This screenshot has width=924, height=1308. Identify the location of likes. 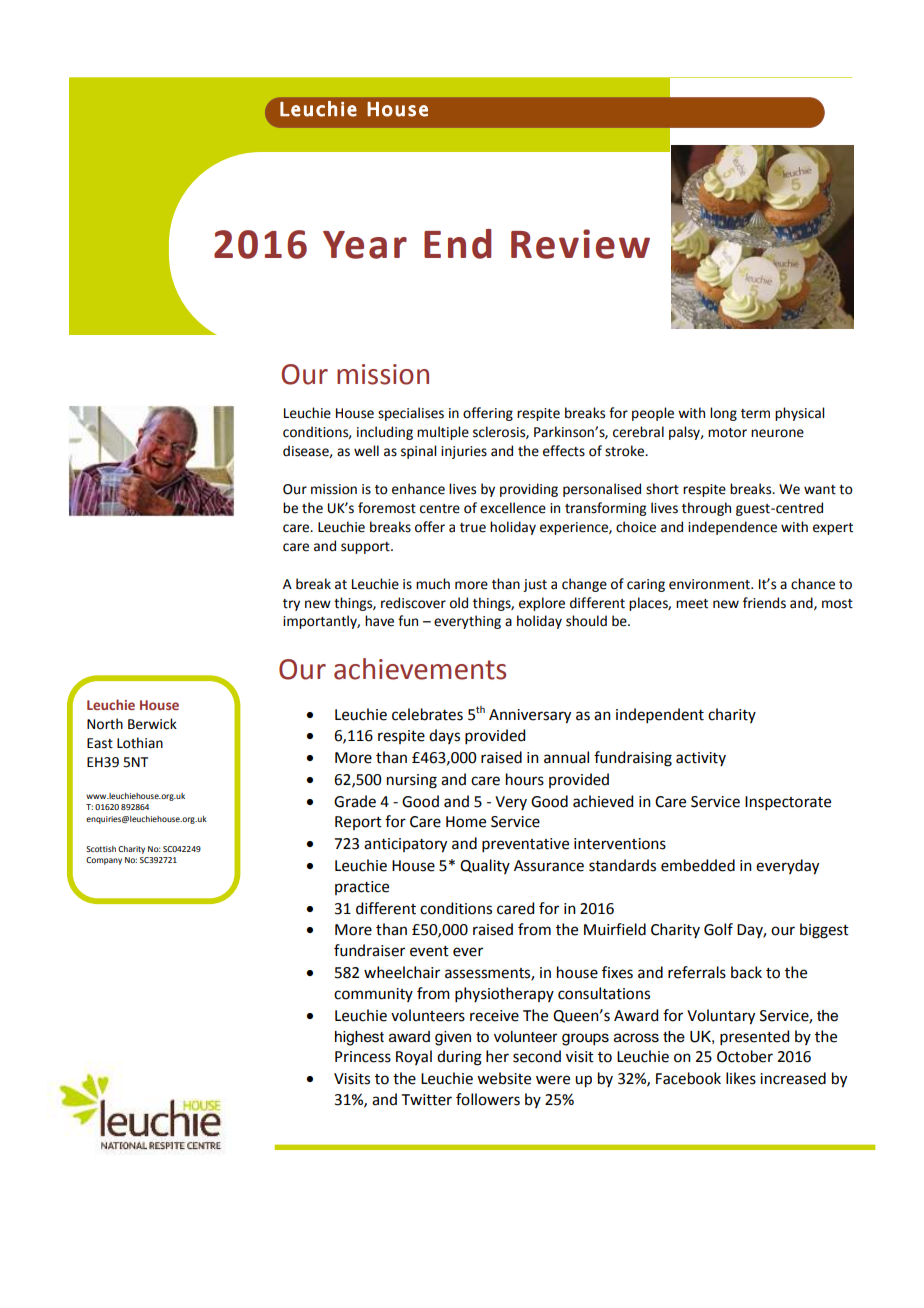
(741, 1078).
